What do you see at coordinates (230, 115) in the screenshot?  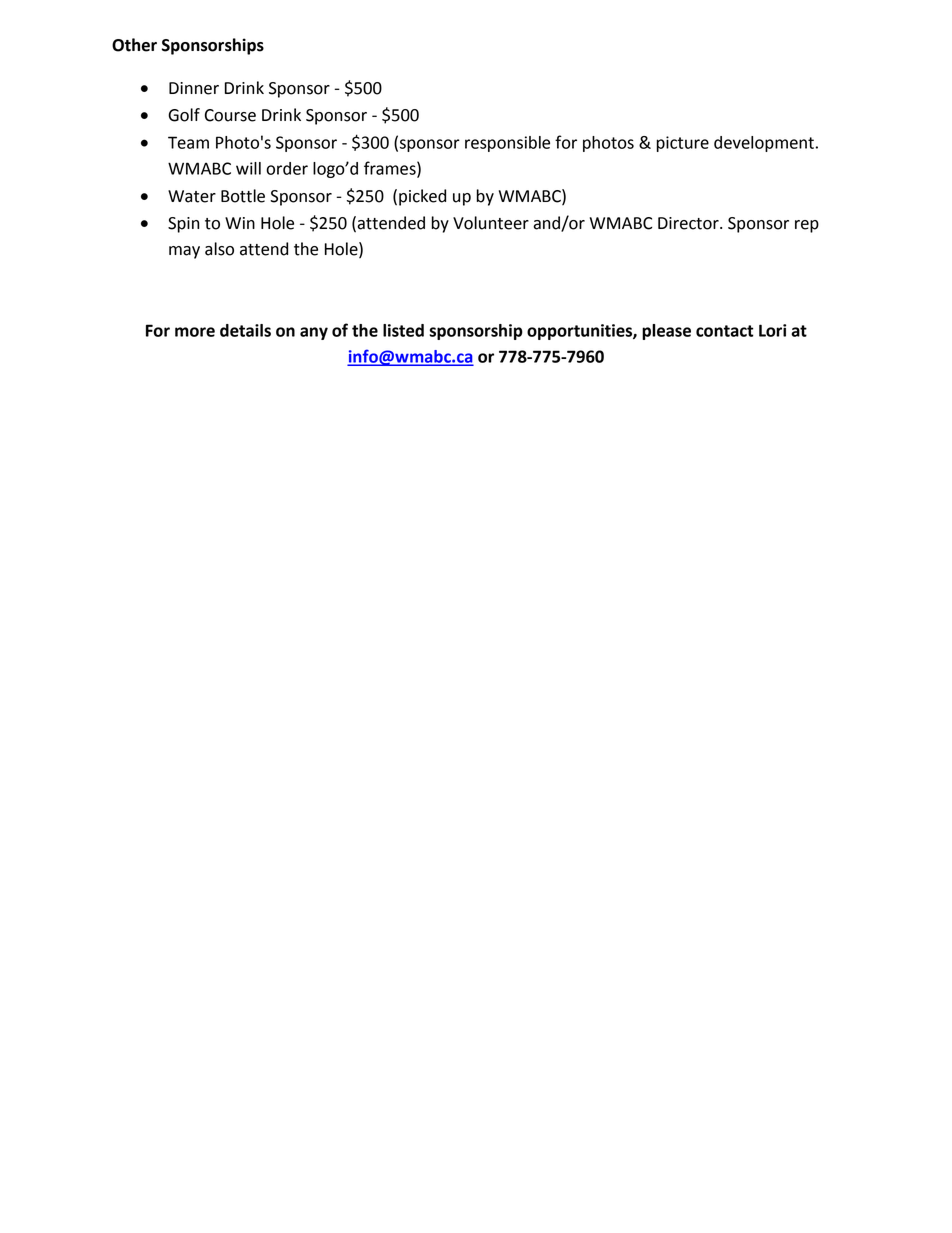 I see `Course` at bounding box center [230, 115].
